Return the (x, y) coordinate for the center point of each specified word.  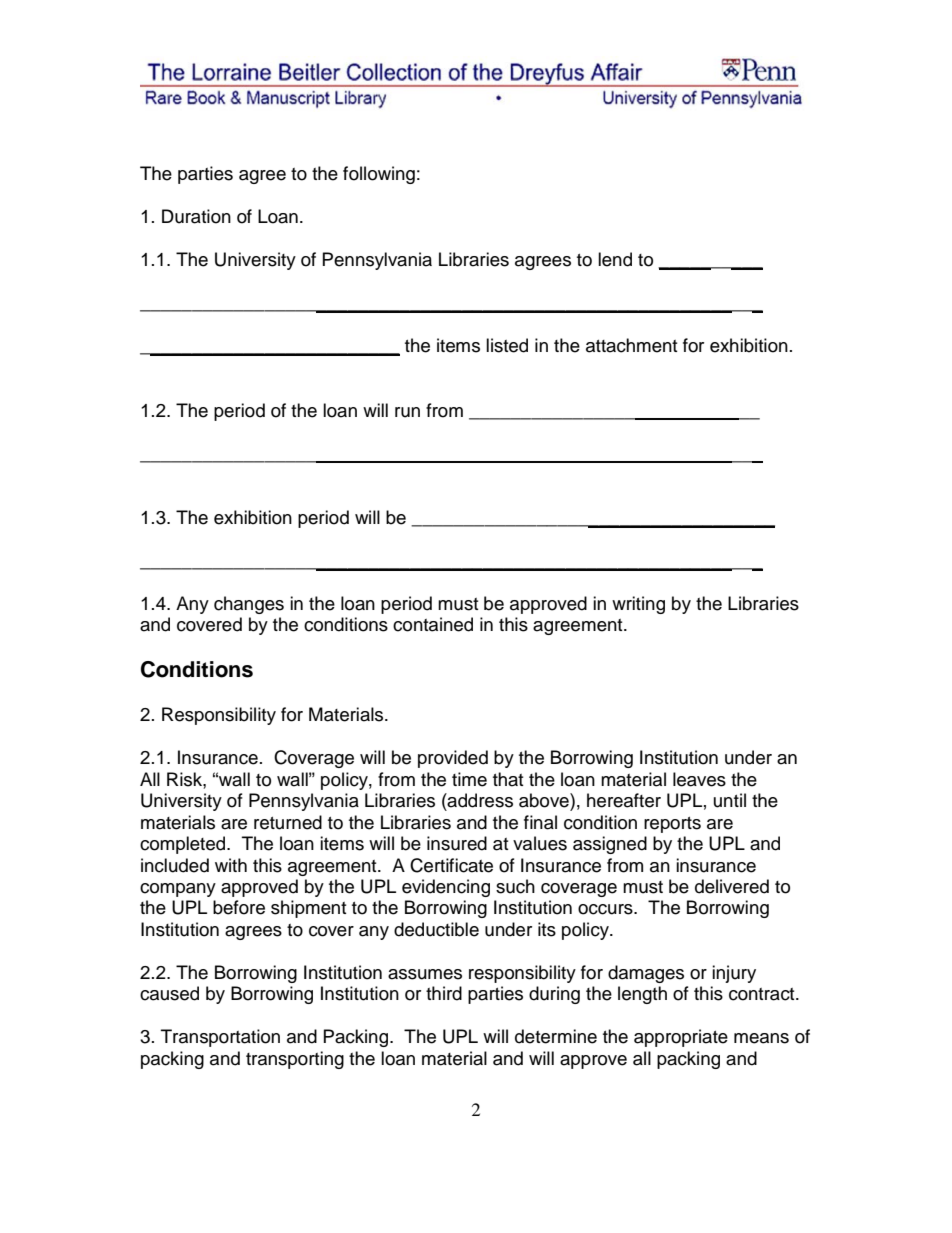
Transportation (220, 1038)
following (379, 175)
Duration (196, 216)
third (444, 993)
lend (615, 259)
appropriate (681, 1038)
